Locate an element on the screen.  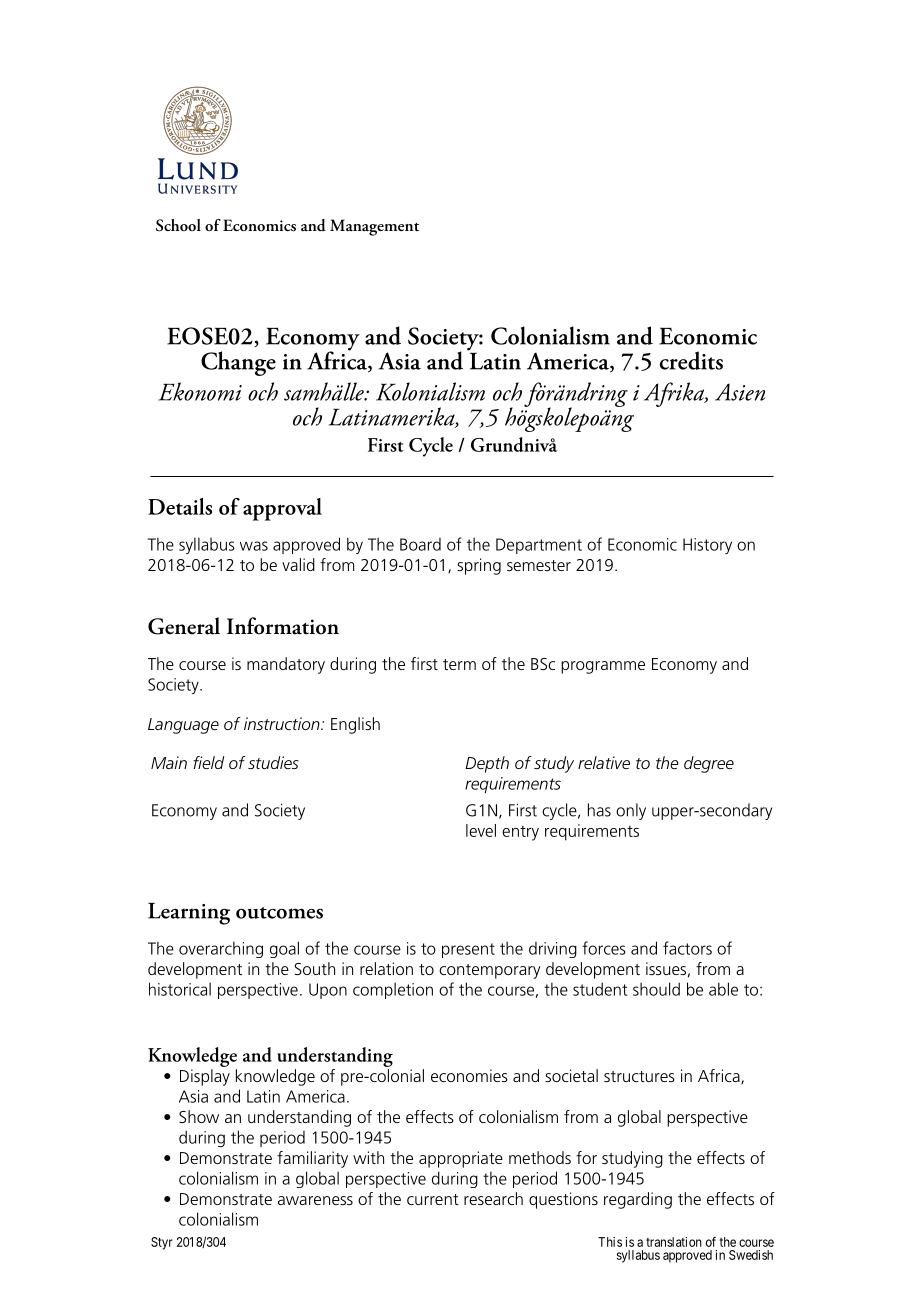
awareness is located at coordinates (315, 1200).
